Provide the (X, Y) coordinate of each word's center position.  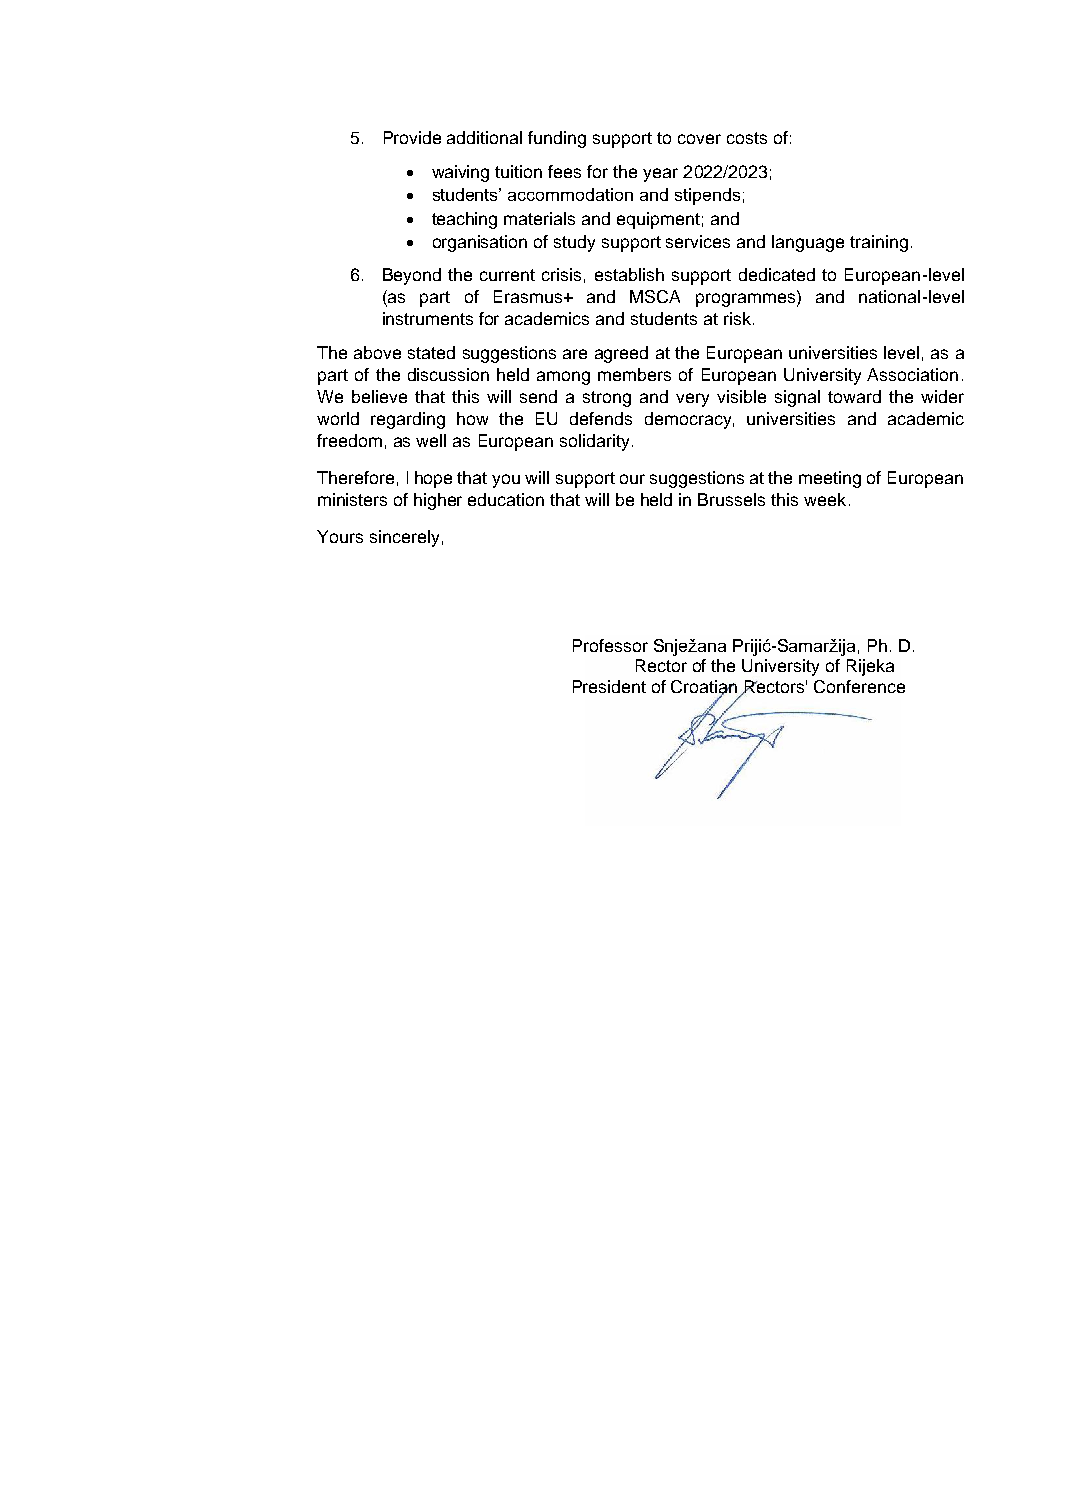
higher (438, 501)
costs (747, 138)
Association (912, 374)
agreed (621, 354)
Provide (412, 137)
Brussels (731, 499)
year (660, 175)
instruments (428, 318)
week (825, 499)
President (609, 686)
